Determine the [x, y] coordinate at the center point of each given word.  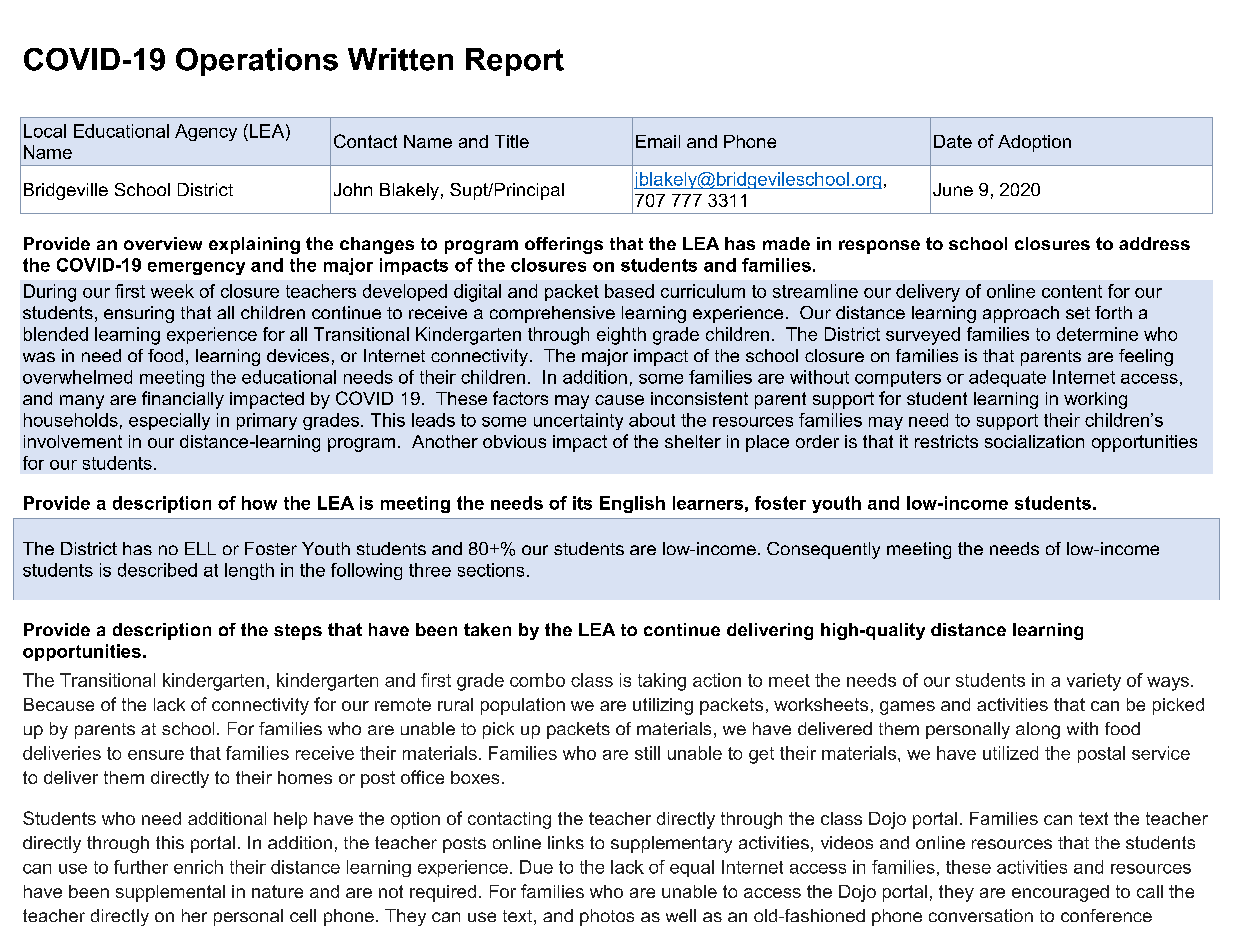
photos [607, 917]
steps [298, 632]
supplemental [170, 893]
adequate [1007, 378]
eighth [621, 336]
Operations [257, 62]
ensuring [139, 314]
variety [1094, 682]
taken [487, 629]
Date [953, 141]
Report [515, 62]
